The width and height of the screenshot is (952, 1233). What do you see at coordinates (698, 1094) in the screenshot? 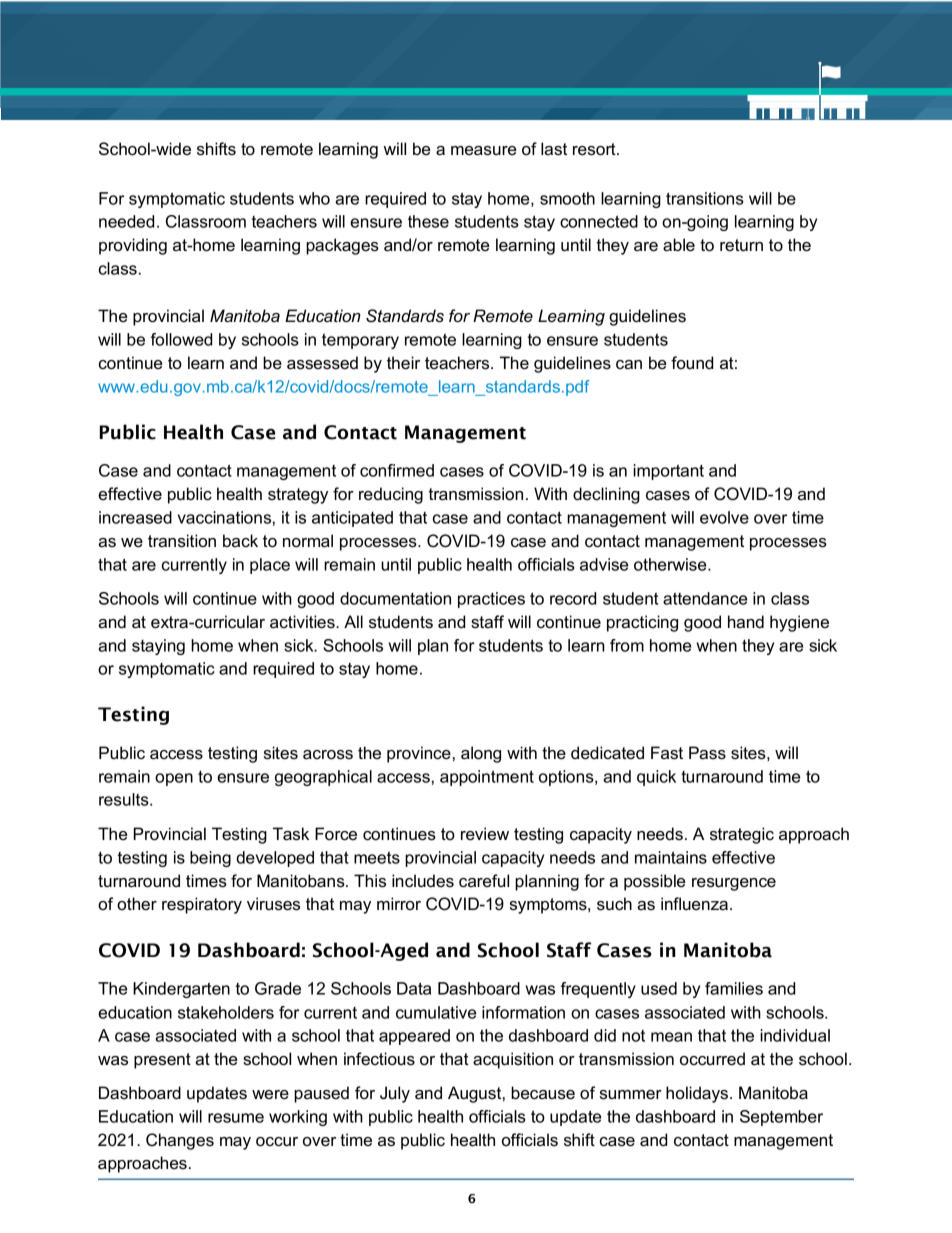
I see `holidays` at bounding box center [698, 1094].
